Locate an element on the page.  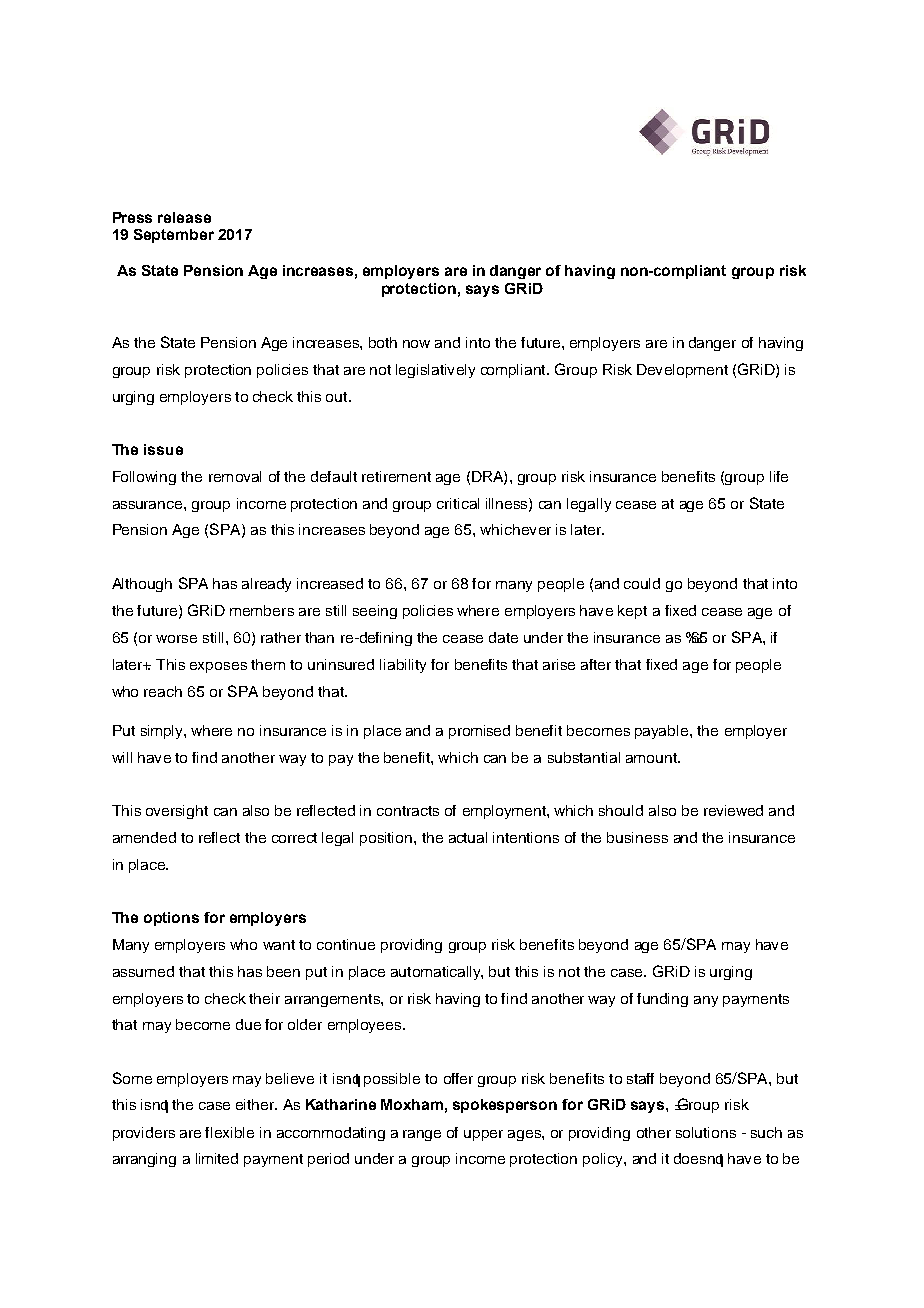
now is located at coordinates (416, 344).
